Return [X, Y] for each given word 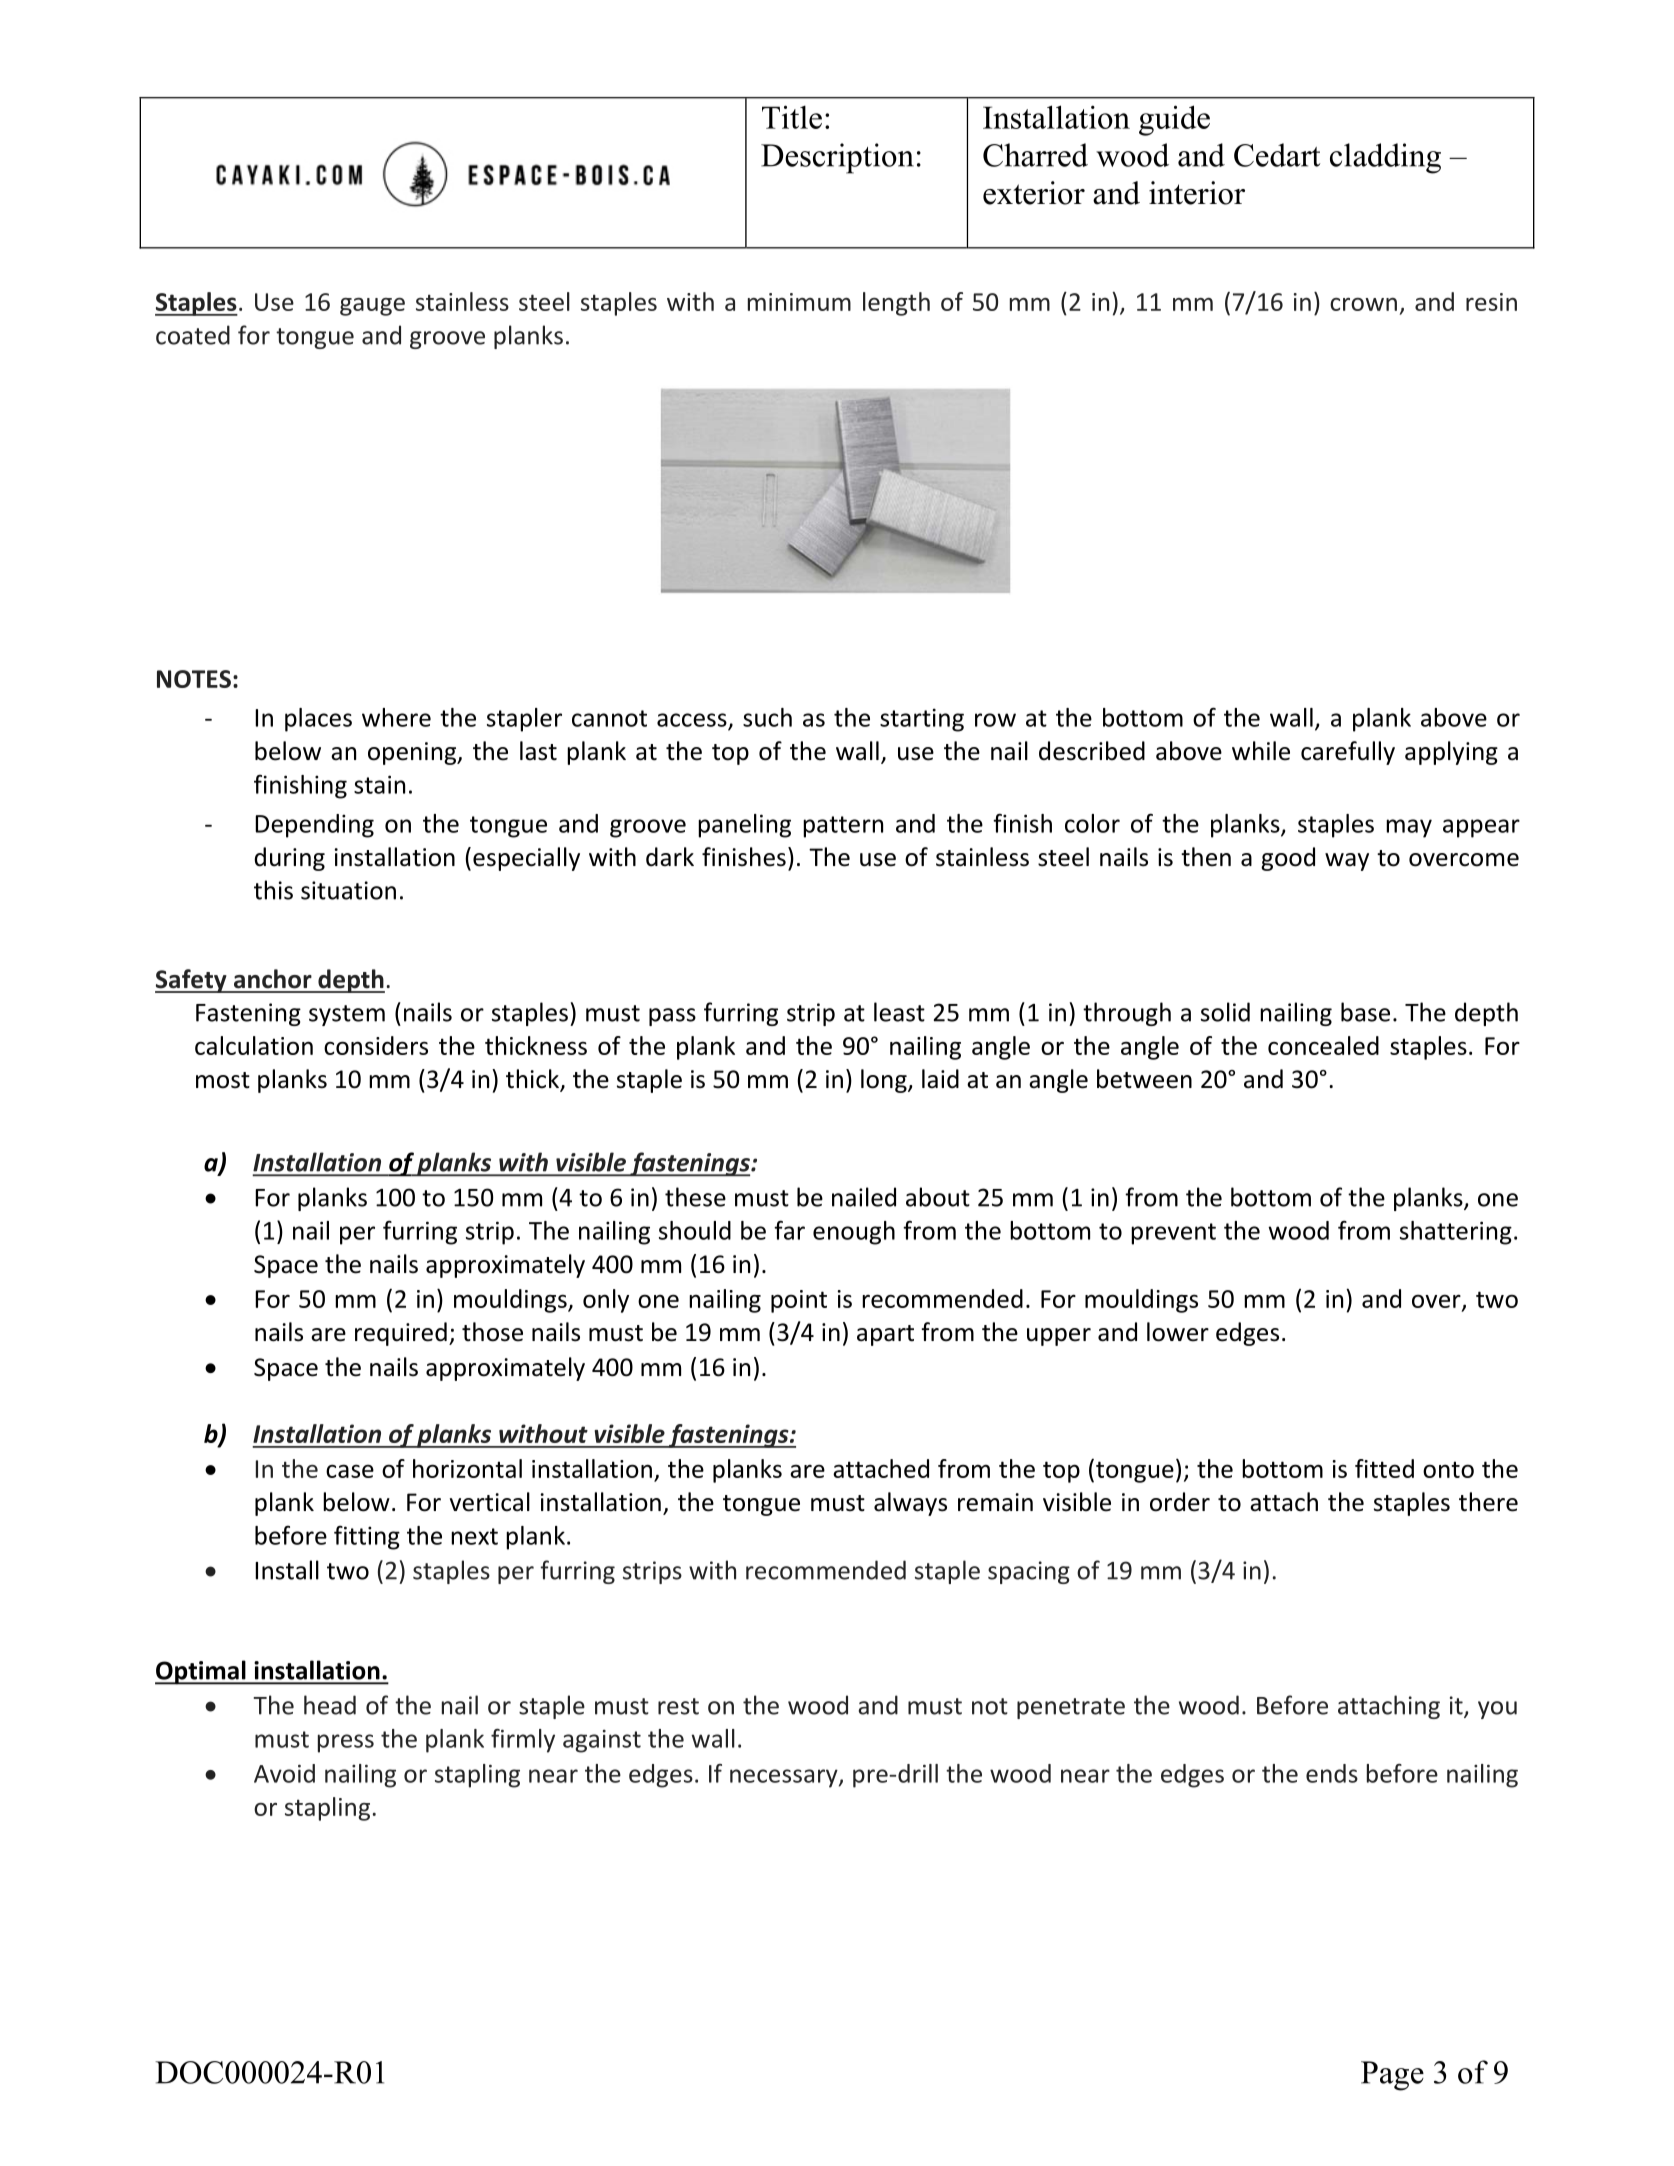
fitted [1384, 1468]
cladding [1385, 158]
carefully [1348, 753]
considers [376, 1045]
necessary [785, 1778]
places [318, 720]
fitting [367, 1537]
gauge [372, 307]
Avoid [284, 1773]
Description [837, 158]
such [767, 717]
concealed [1323, 1045]
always [910, 1504]
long [885, 1081]
